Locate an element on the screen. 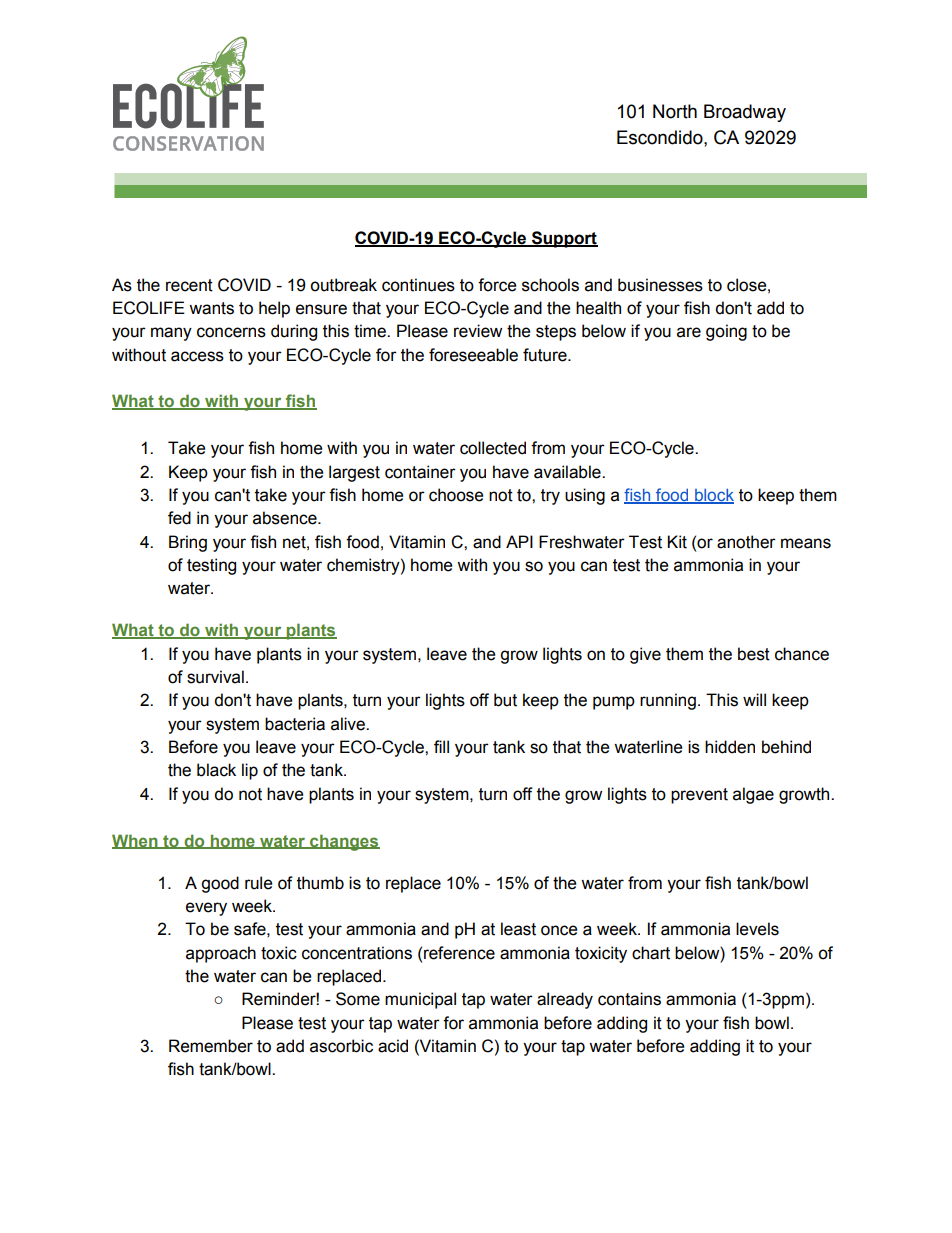  Bring is located at coordinates (188, 543).
